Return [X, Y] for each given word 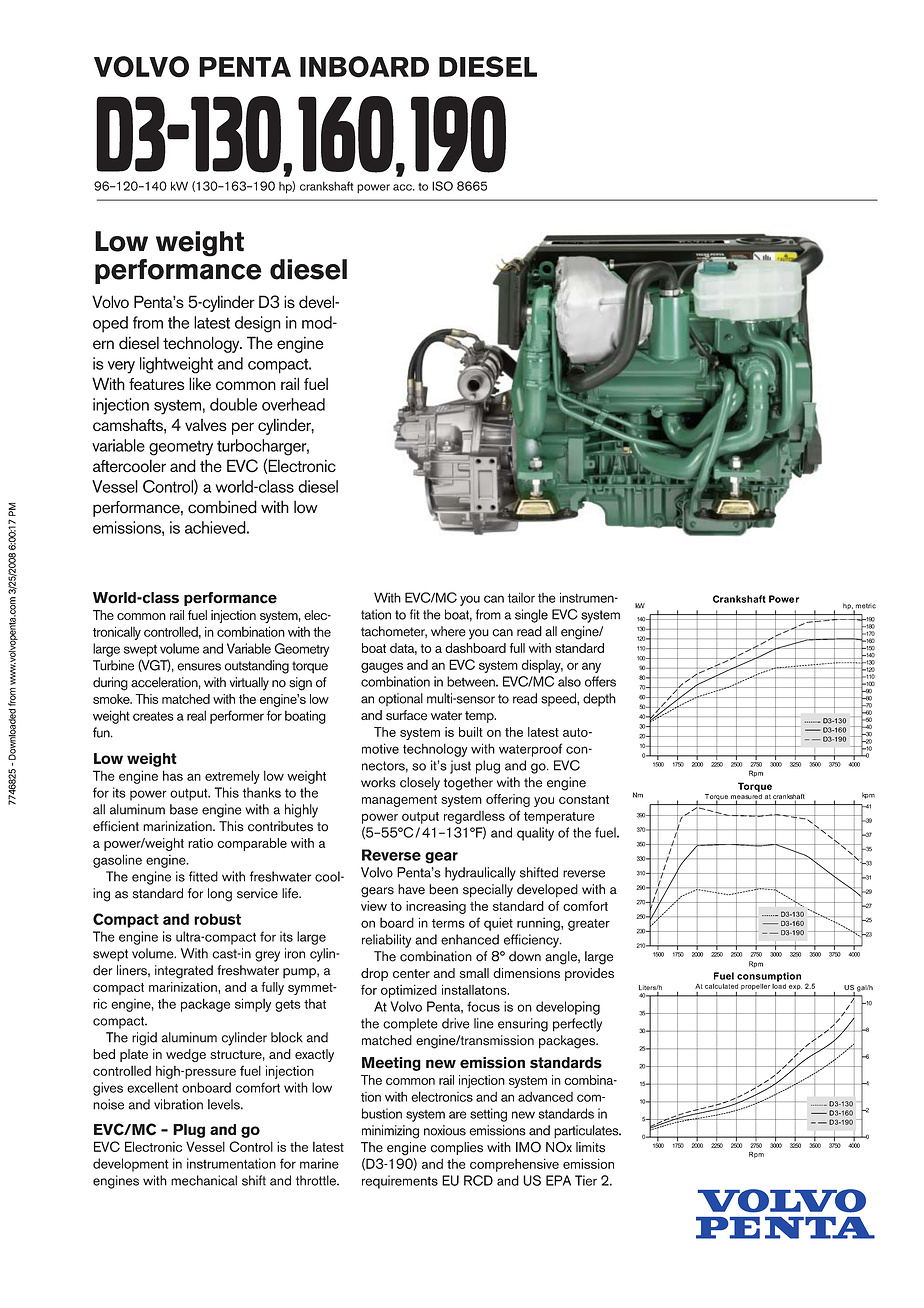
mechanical [204, 1180]
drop [374, 974]
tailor [521, 597]
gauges [382, 667]
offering [508, 800]
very [121, 367]
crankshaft [326, 186]
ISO [442, 186]
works [378, 782]
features [157, 384]
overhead [293, 404]
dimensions [526, 973]
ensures [199, 667]
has [173, 775]
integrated [184, 972]
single [531, 616]
